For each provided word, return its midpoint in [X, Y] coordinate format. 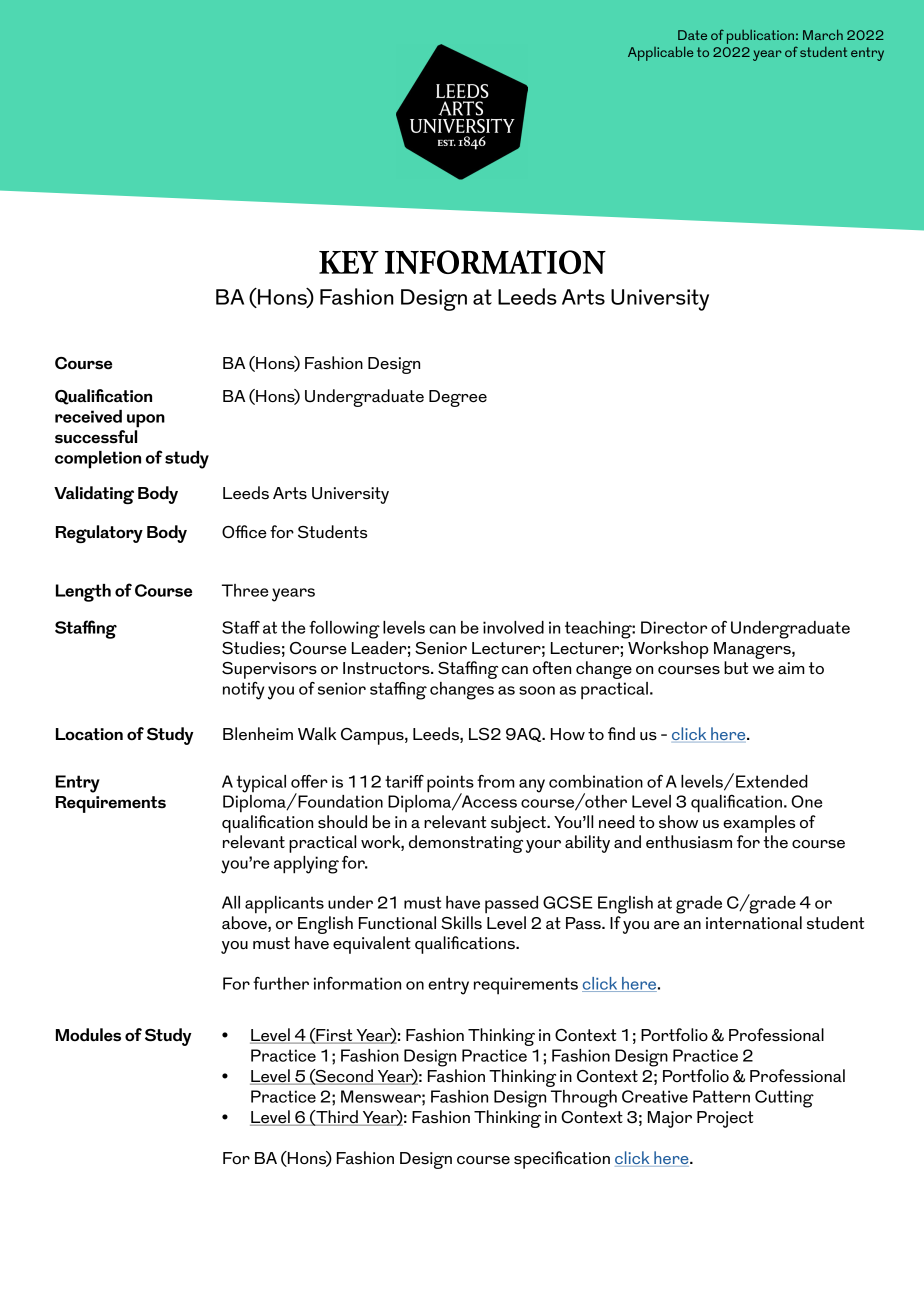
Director [674, 627]
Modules [88, 1035]
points [450, 785]
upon [146, 421]
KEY [349, 262]
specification [562, 1160]
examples [759, 824]
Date [692, 35]
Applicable [660, 53]
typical [261, 784]
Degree [458, 398]
